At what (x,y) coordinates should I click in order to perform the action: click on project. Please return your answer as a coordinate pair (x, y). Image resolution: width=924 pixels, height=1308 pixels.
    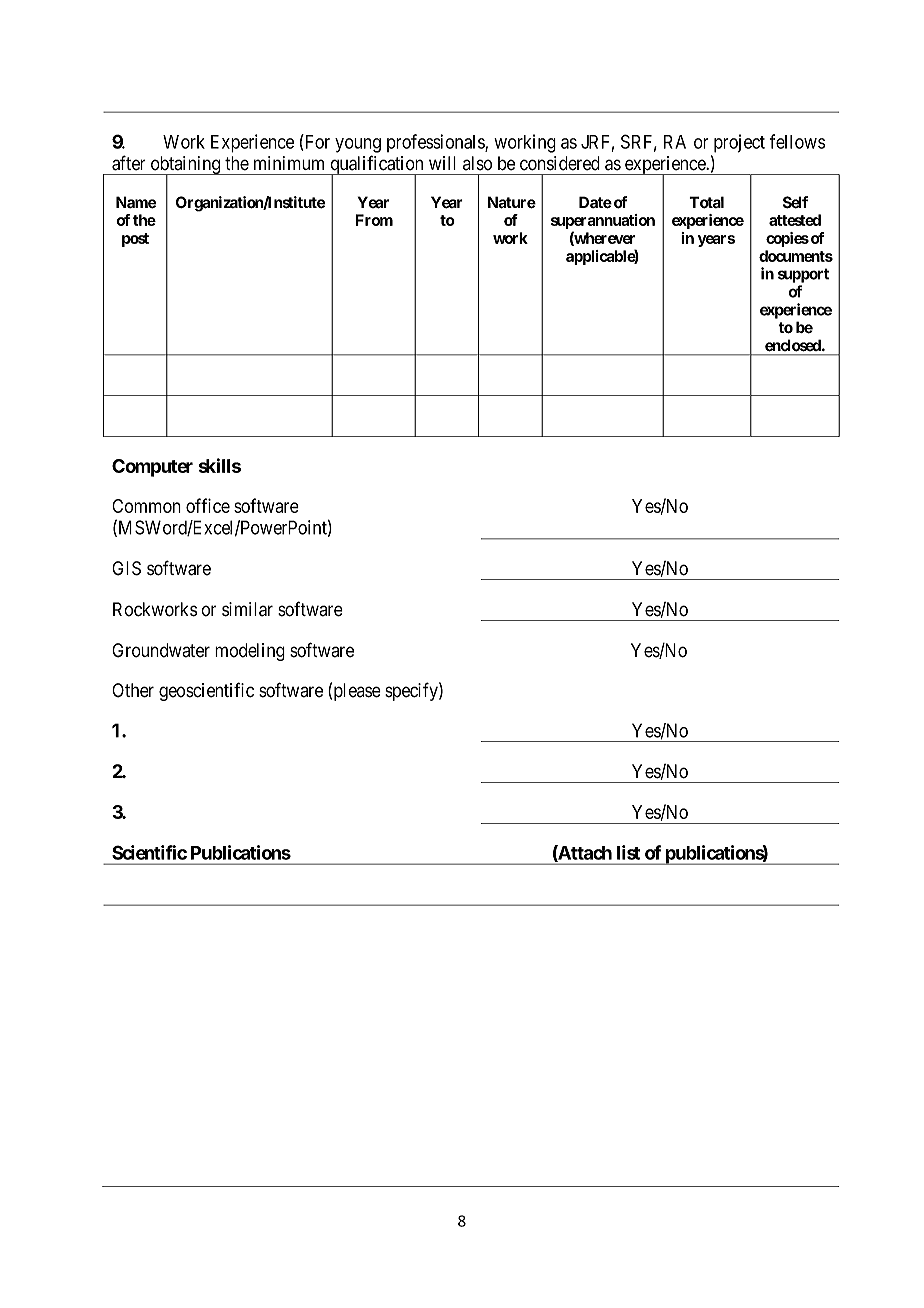
    Looking at the image, I should click on (739, 143).
